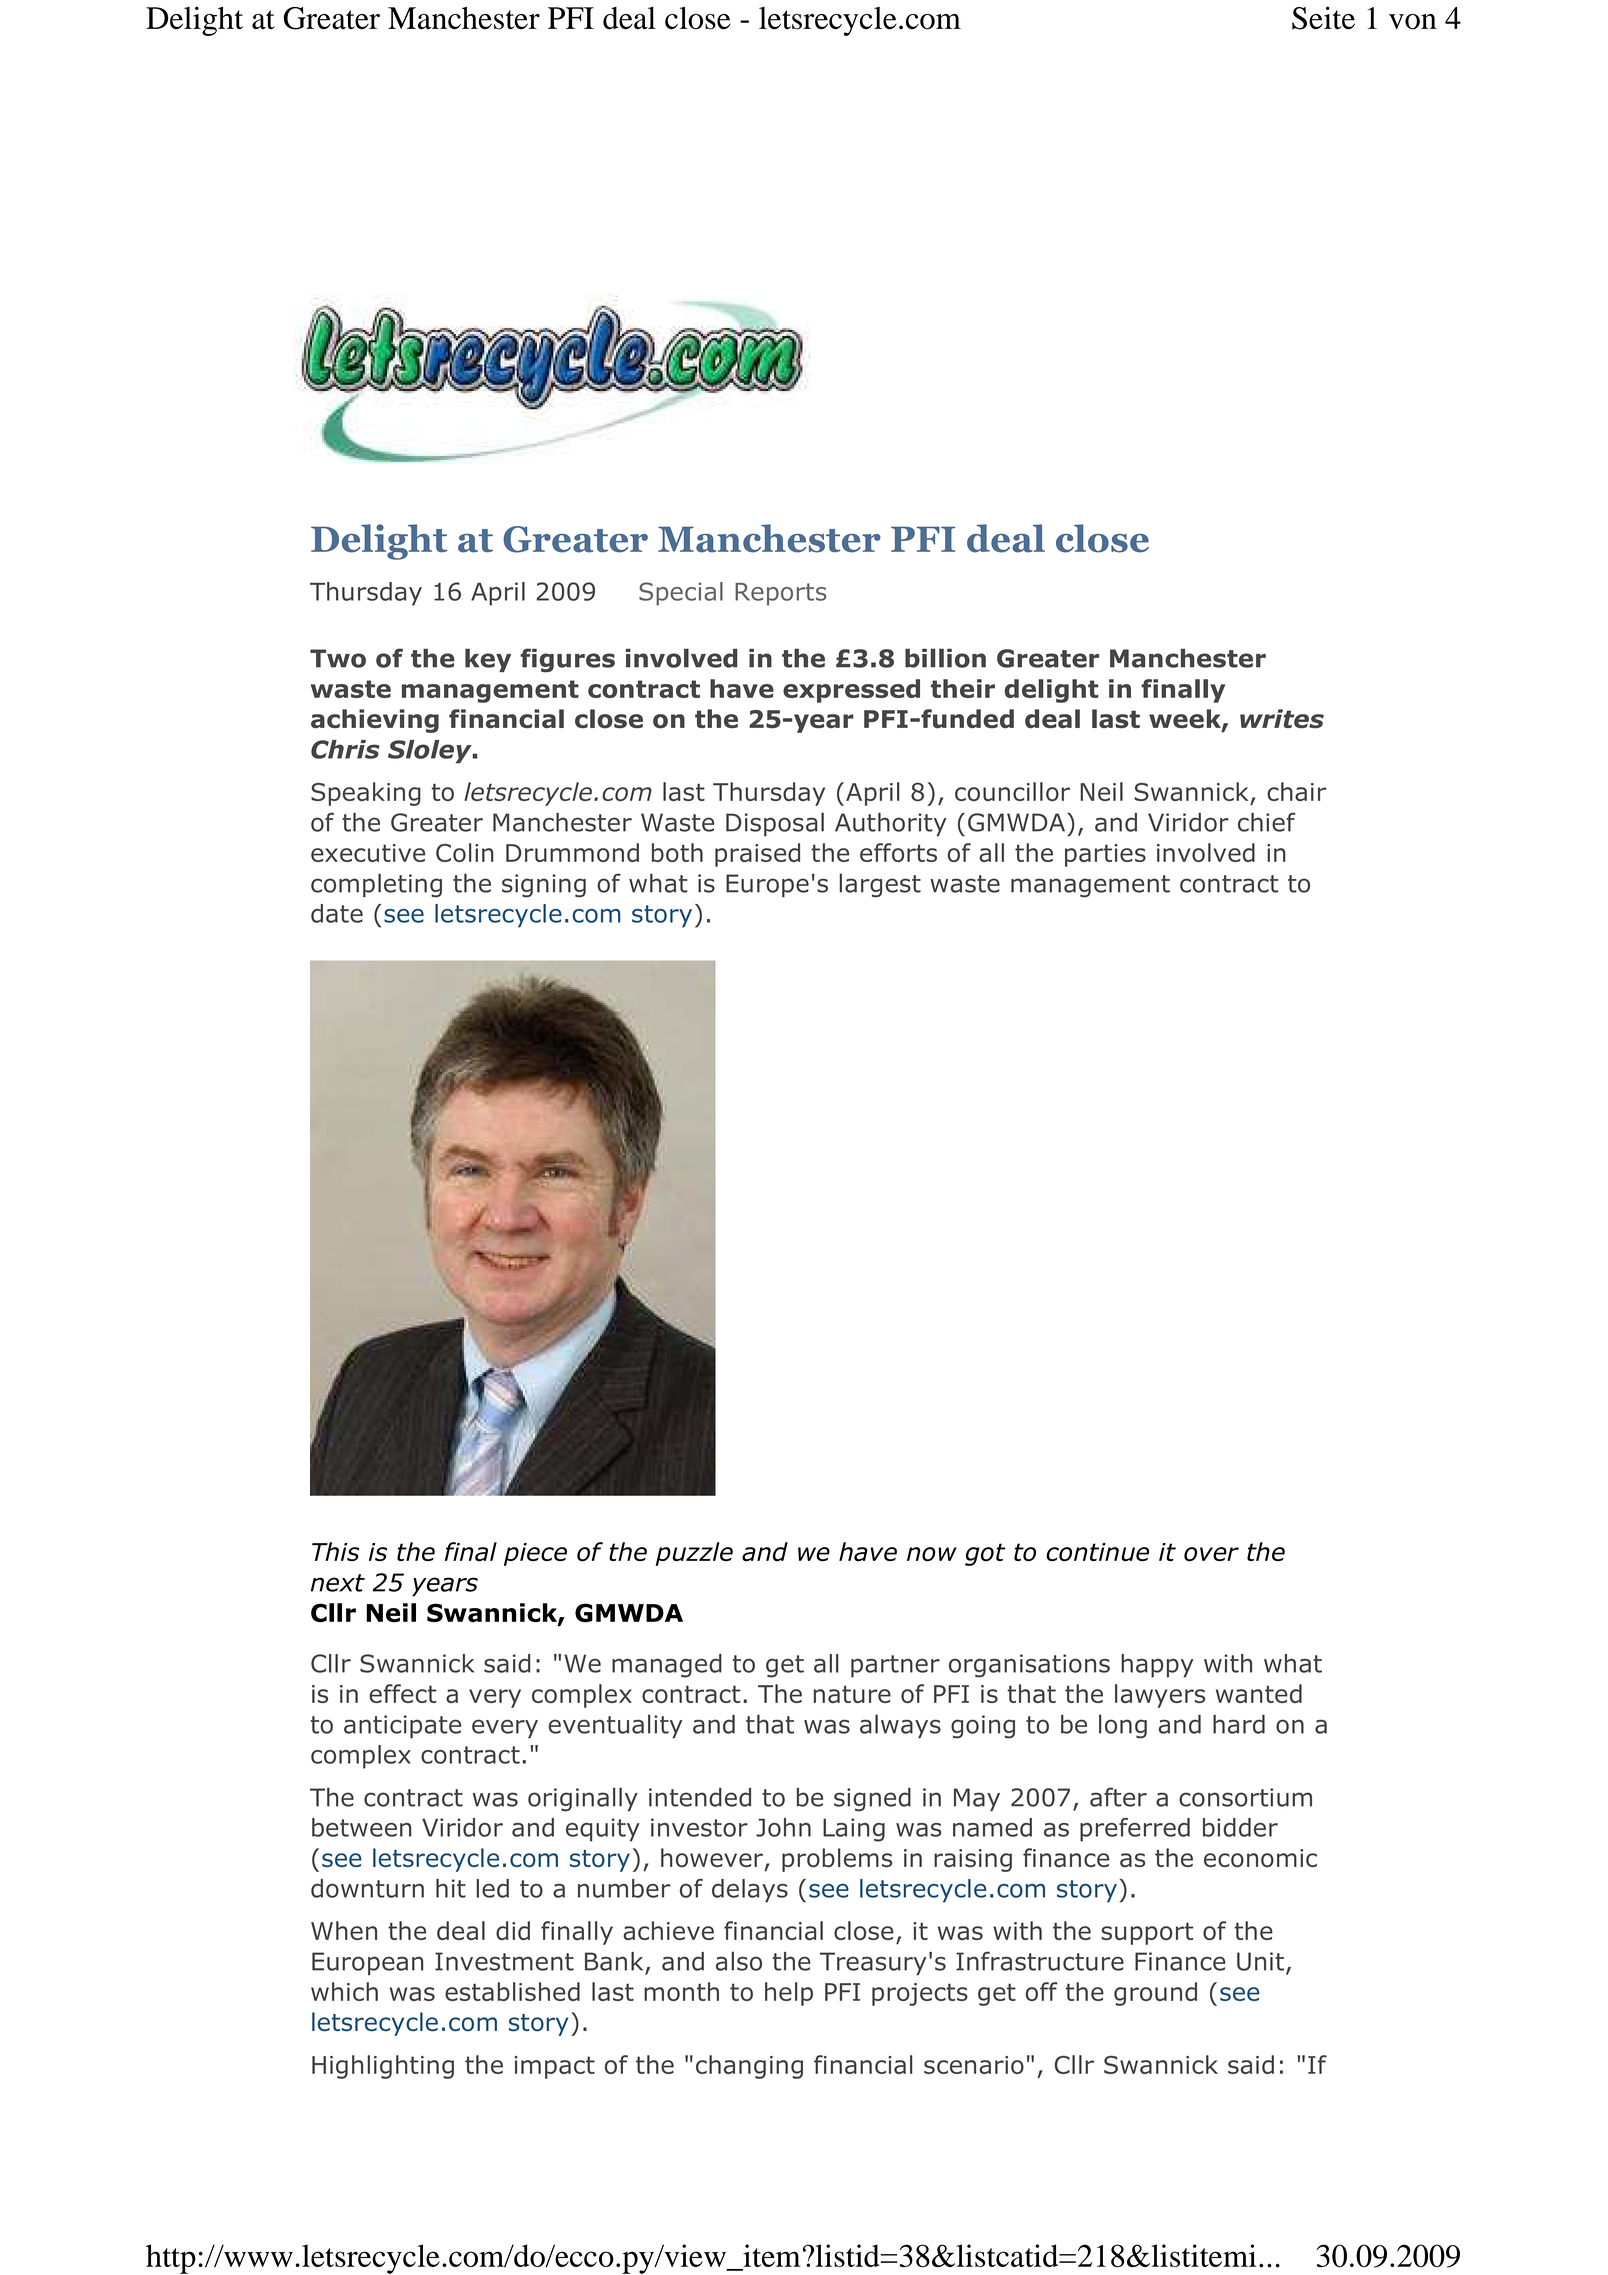  I want to click on established, so click(512, 1991).
